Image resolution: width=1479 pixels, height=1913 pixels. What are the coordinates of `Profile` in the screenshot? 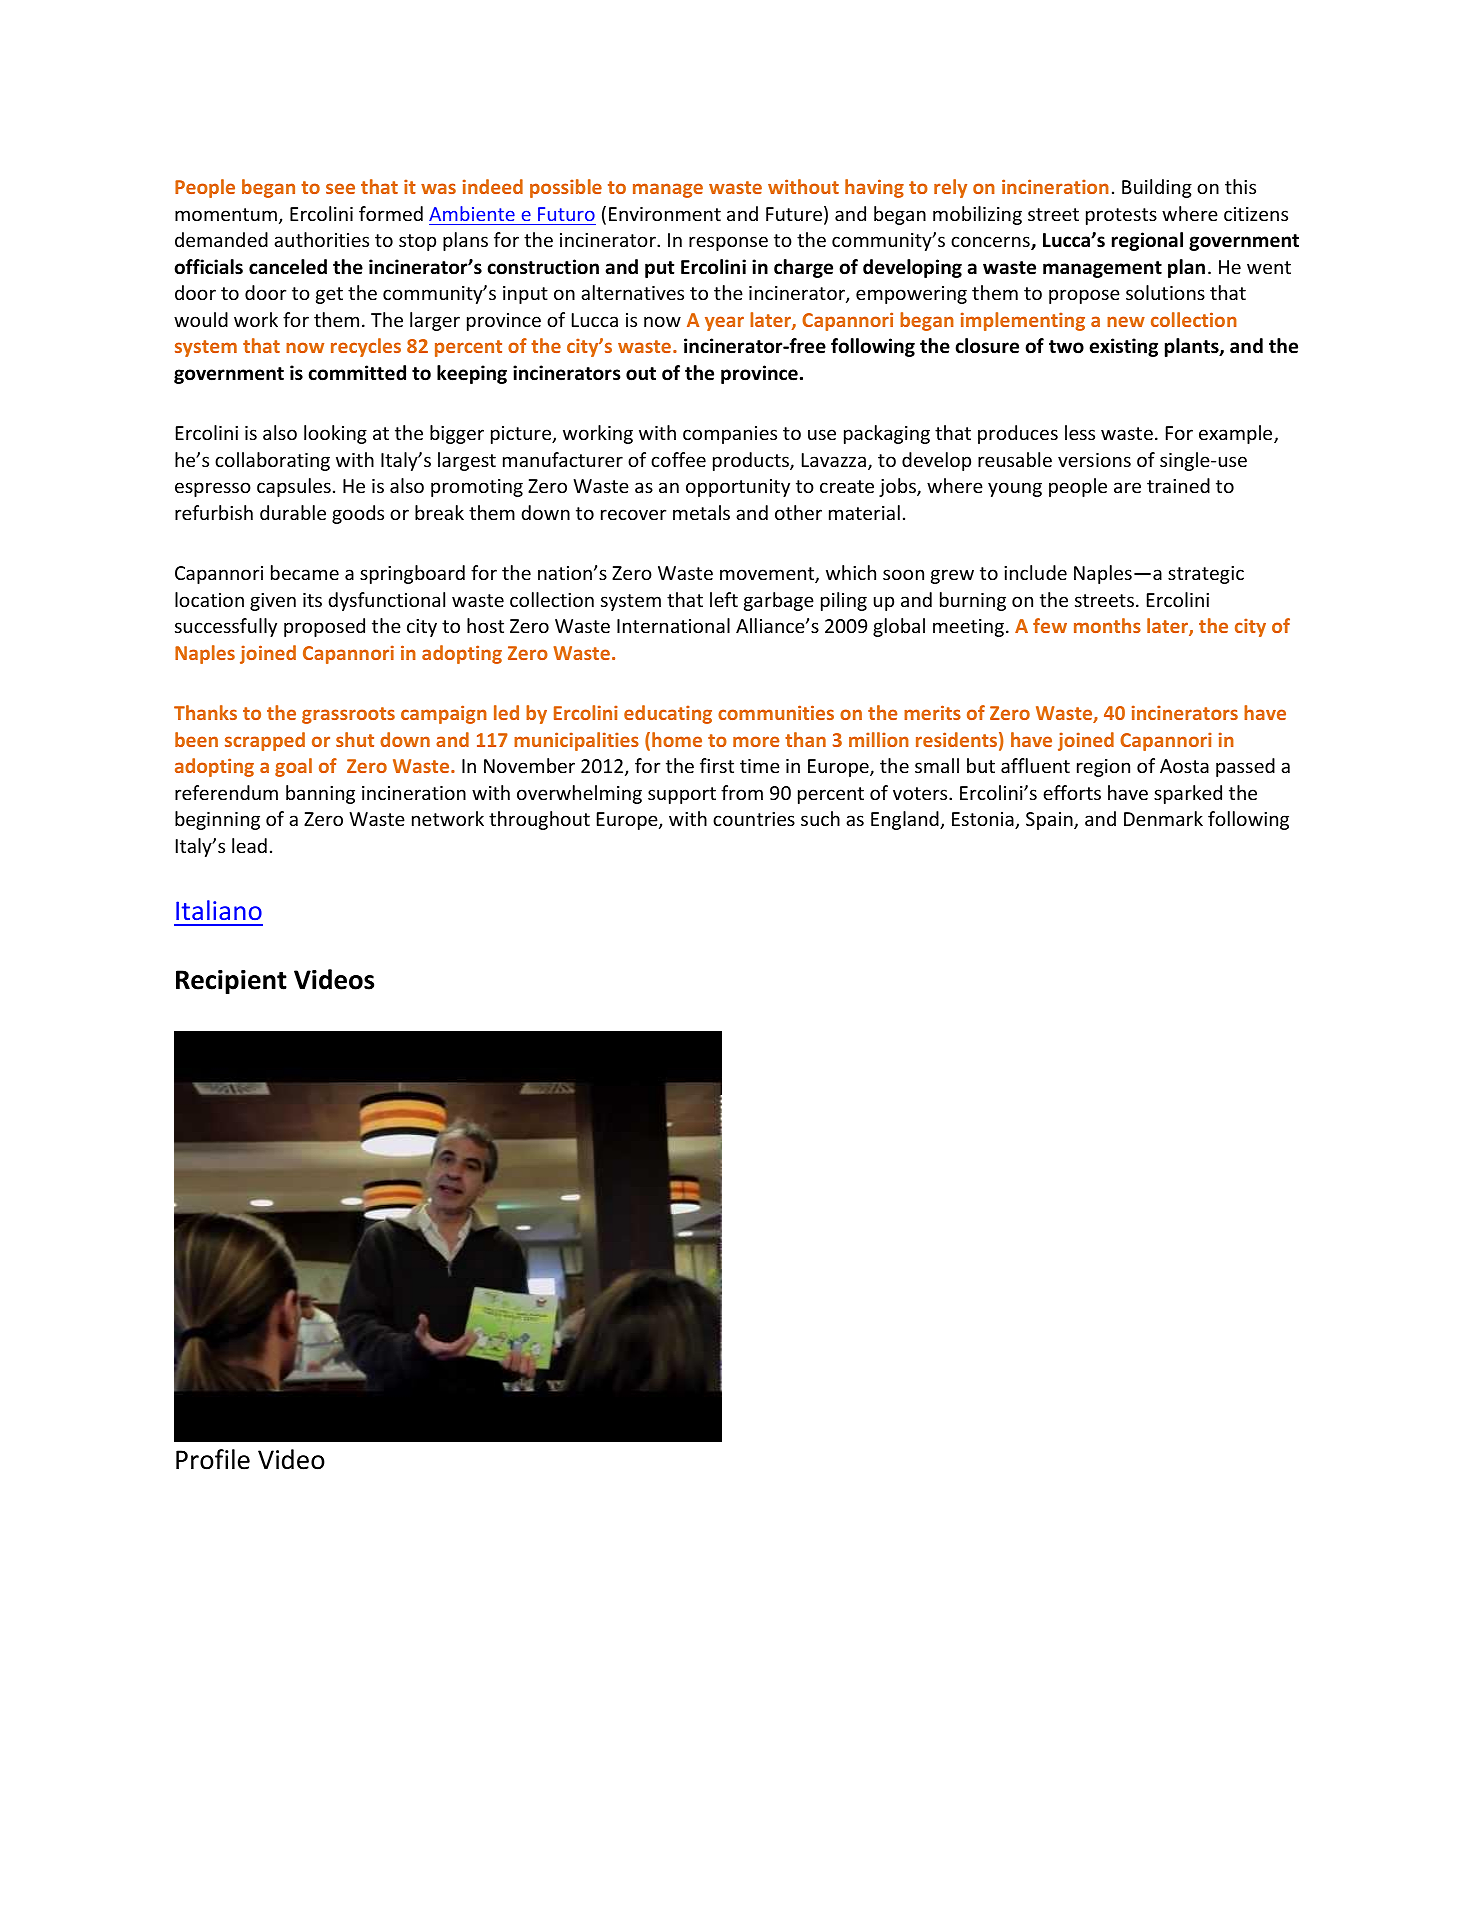 It's located at (213, 1459).
